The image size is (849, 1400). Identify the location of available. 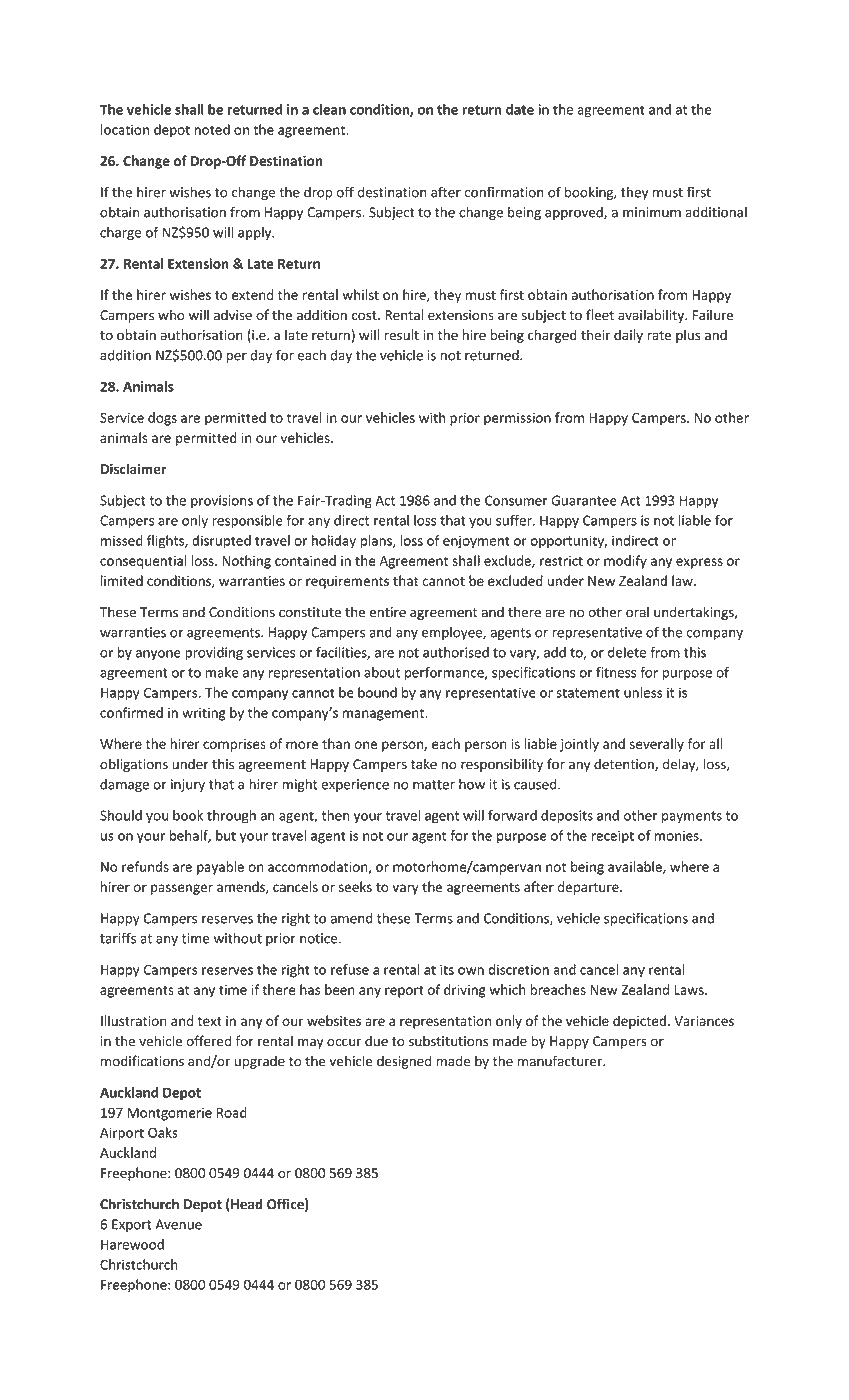
(636, 867).
